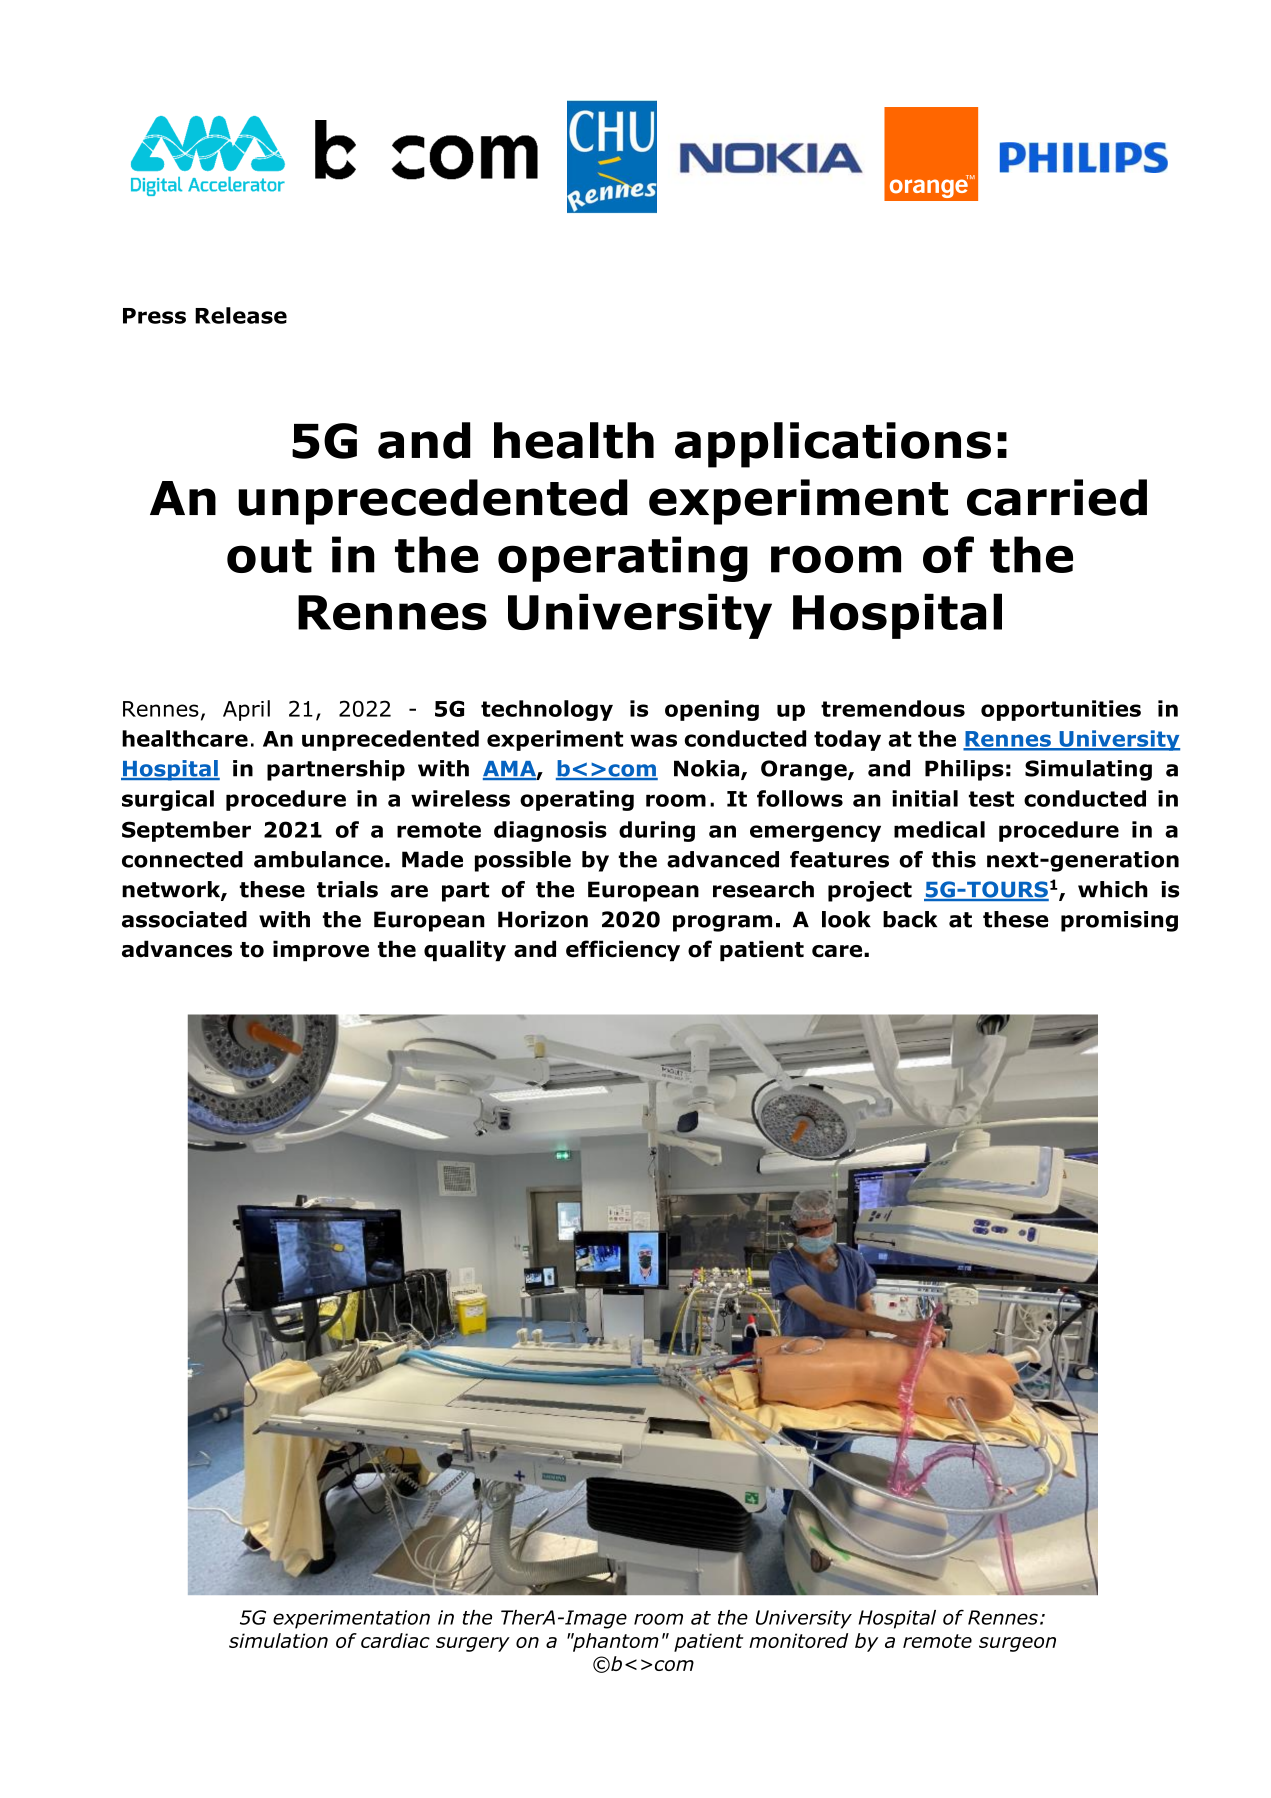  I want to click on improve, so click(321, 951).
